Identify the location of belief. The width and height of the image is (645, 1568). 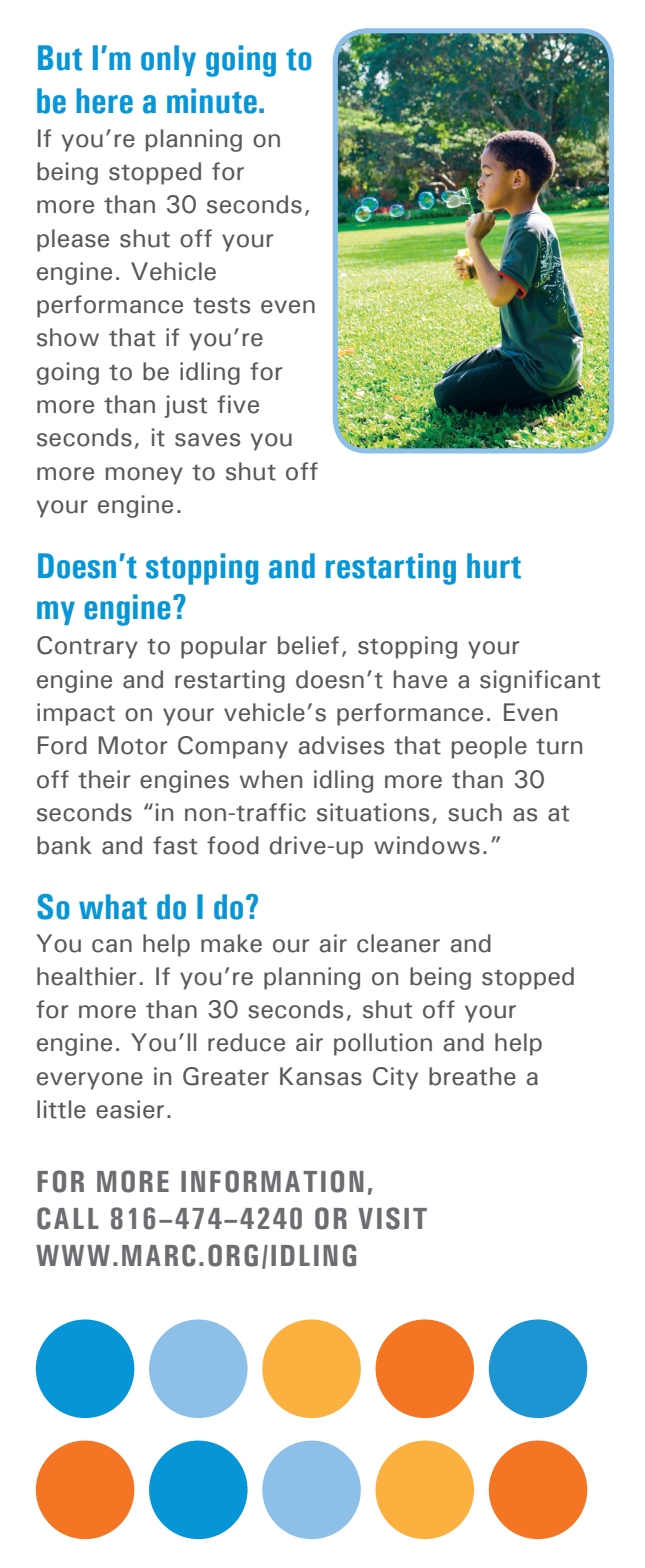
(308, 645).
